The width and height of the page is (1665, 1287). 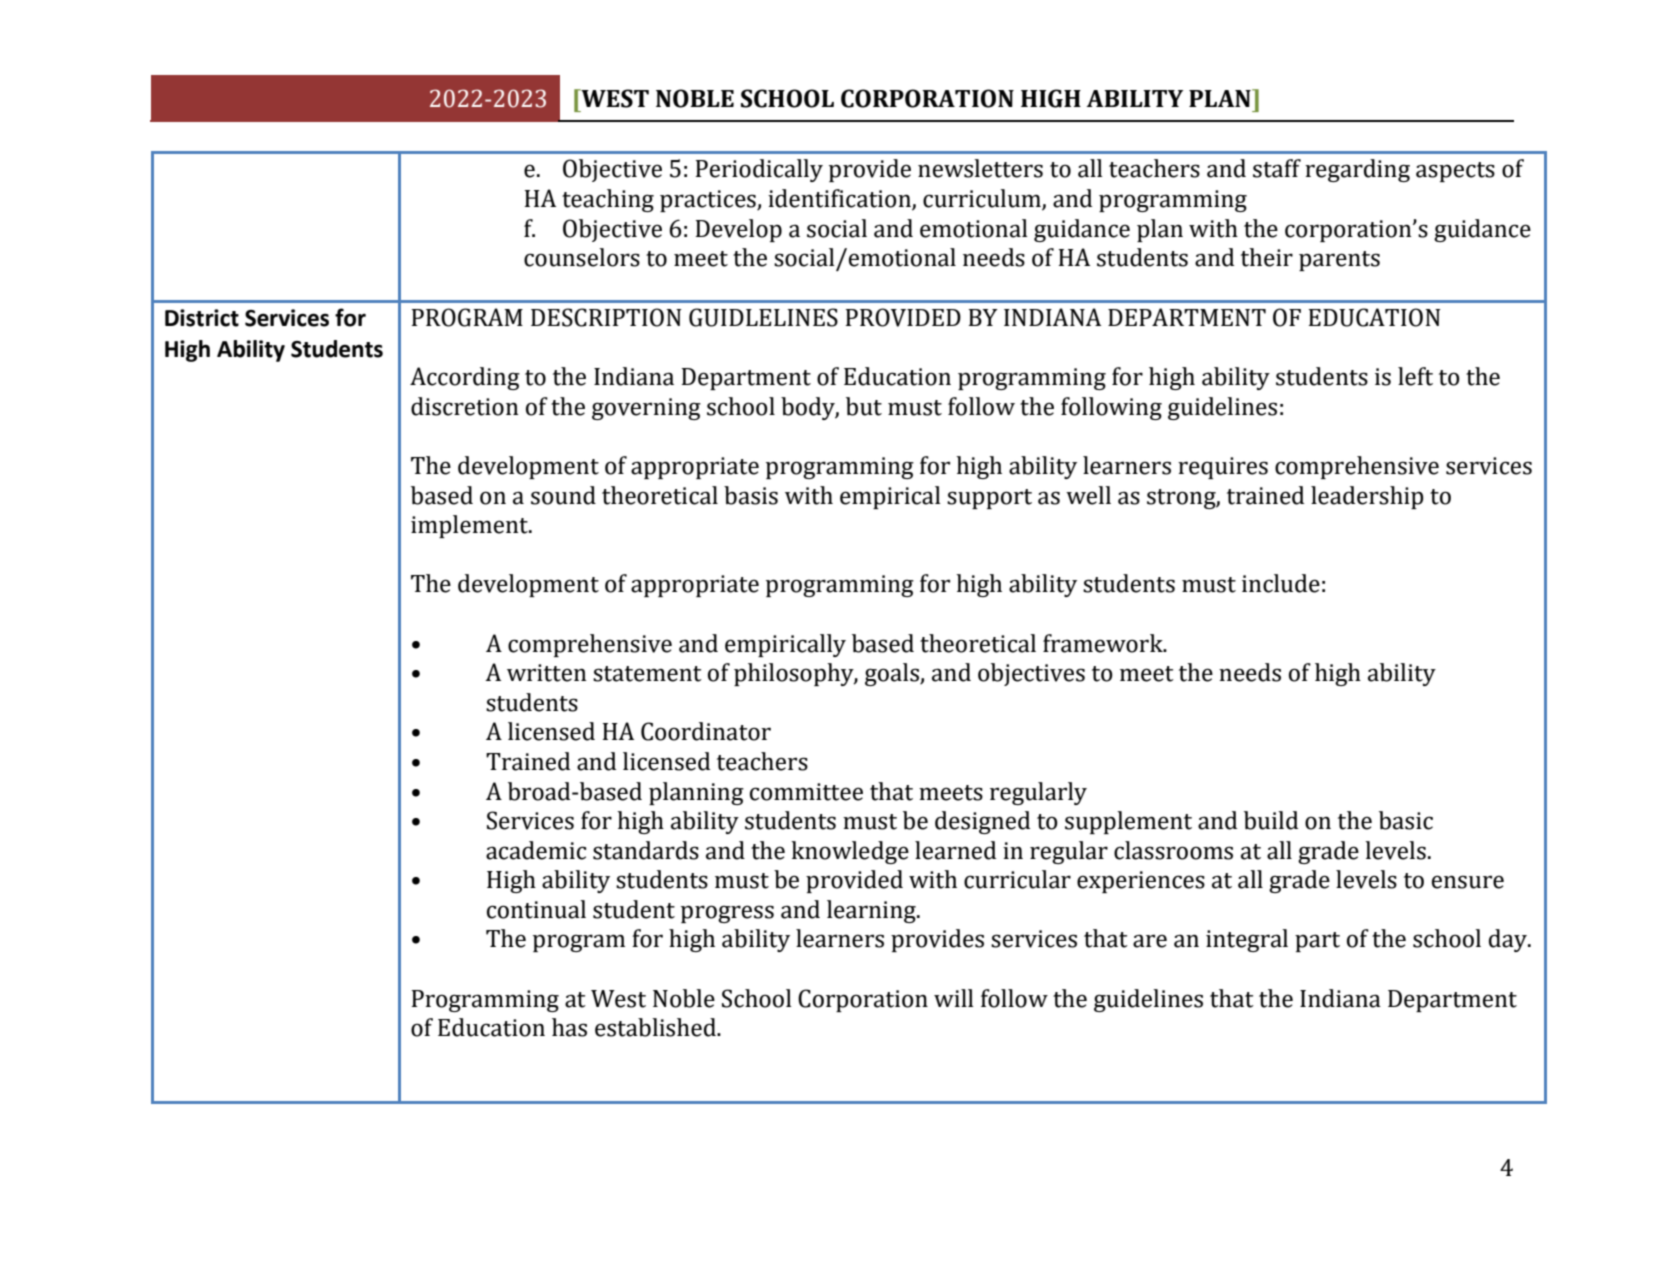 What do you see at coordinates (751, 495) in the page?
I see `basis` at bounding box center [751, 495].
